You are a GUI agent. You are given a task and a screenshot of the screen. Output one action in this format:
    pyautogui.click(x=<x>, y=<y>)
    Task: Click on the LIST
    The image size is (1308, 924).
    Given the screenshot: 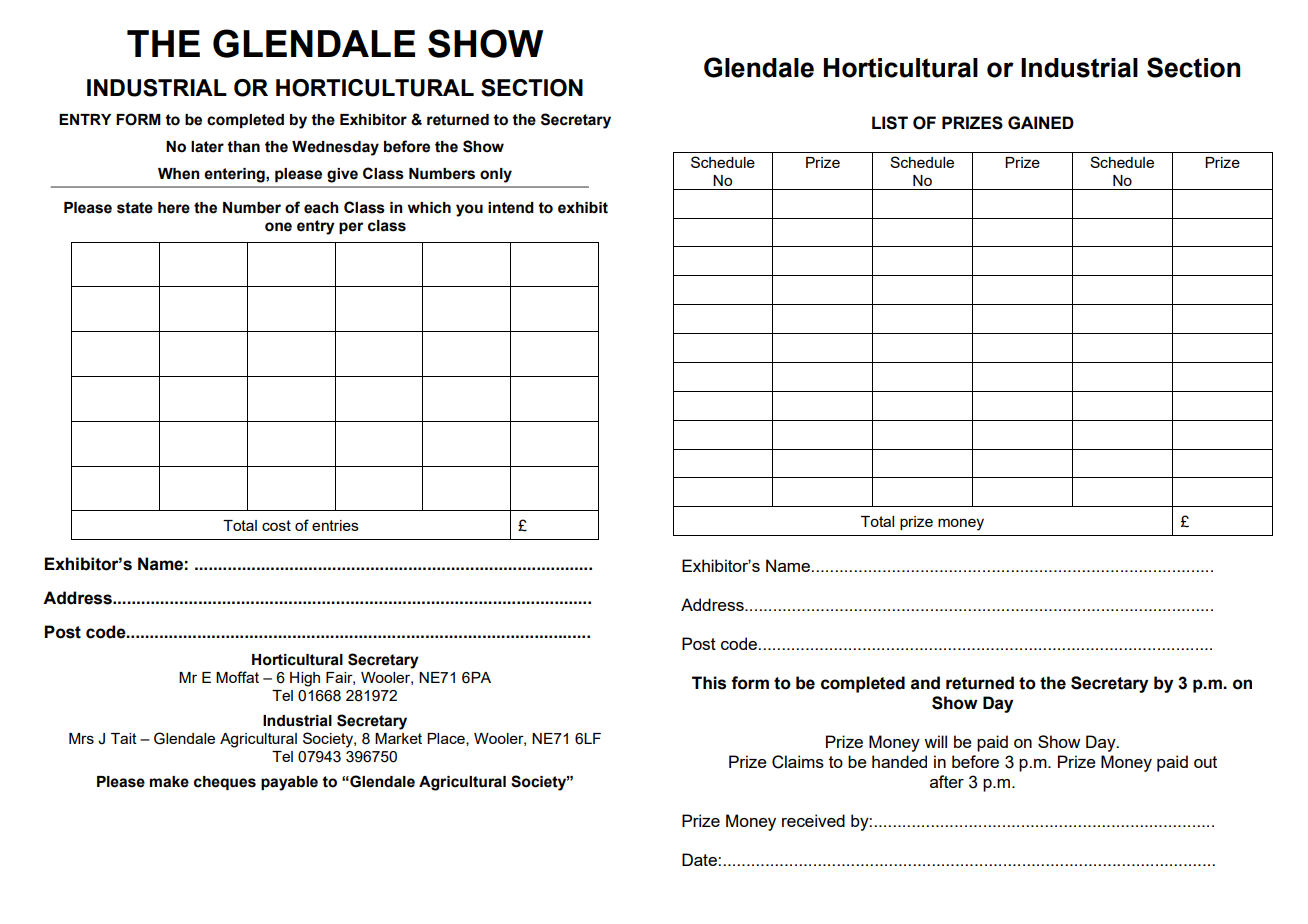 What is the action you would take?
    pyautogui.click(x=890, y=123)
